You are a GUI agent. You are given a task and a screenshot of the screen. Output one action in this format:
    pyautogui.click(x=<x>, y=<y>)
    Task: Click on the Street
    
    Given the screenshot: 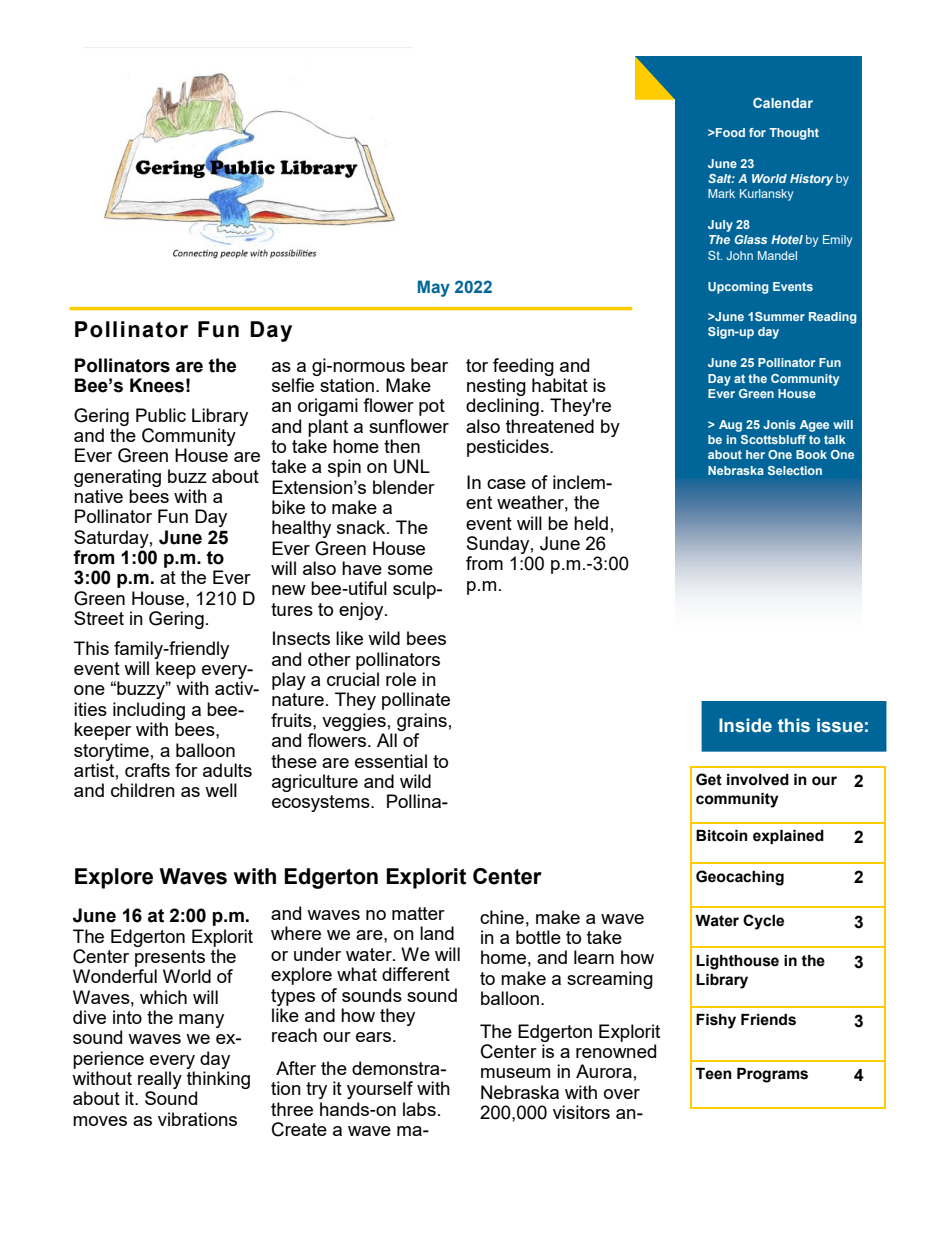 What is the action you would take?
    pyautogui.click(x=99, y=618)
